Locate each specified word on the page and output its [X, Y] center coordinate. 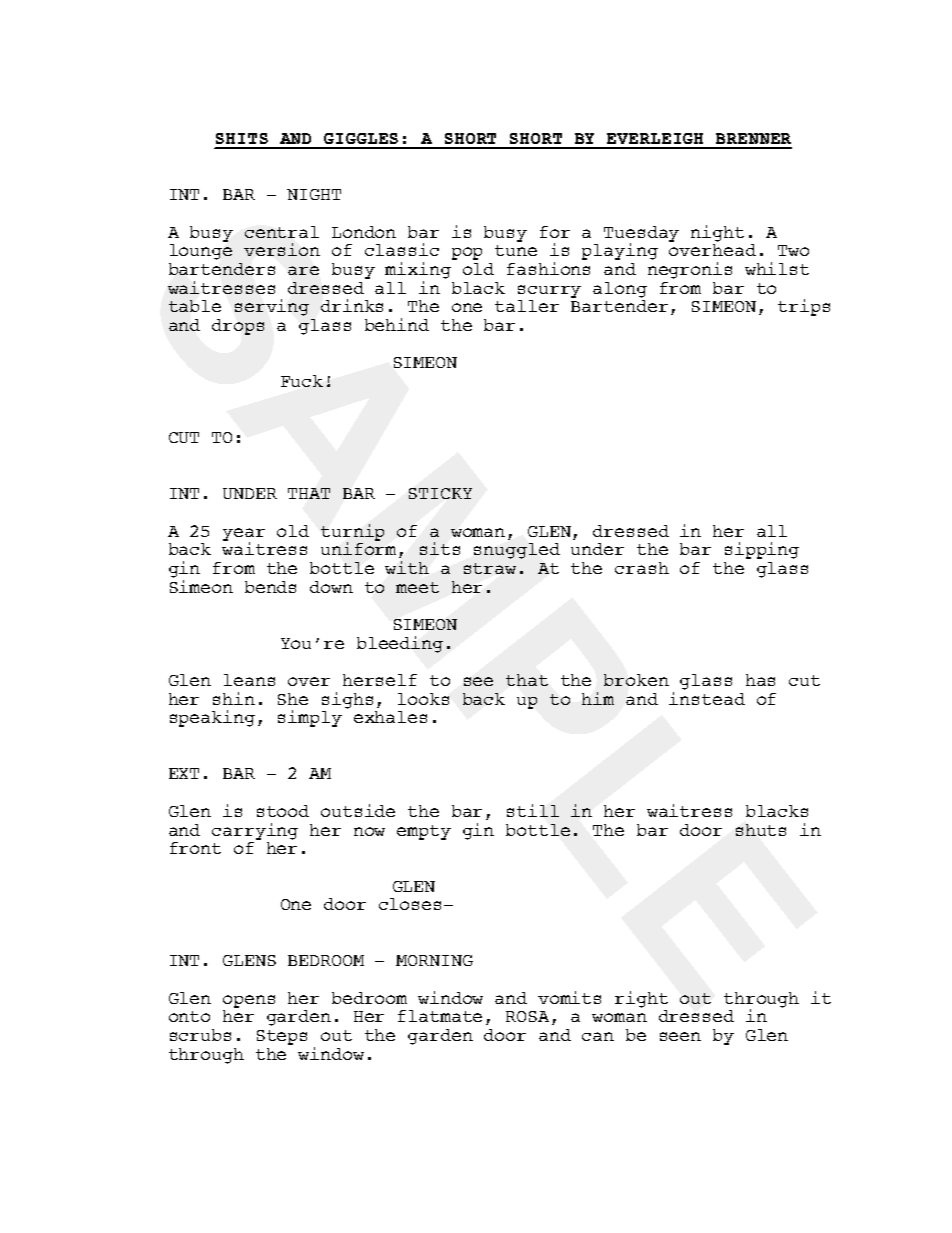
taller [527, 306]
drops [238, 327]
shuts [761, 830]
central [282, 232]
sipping [762, 550]
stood [283, 811]
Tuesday [641, 235]
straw [490, 568]
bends [270, 587]
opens [249, 1001]
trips [804, 307]
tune [516, 250]
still [533, 810]
